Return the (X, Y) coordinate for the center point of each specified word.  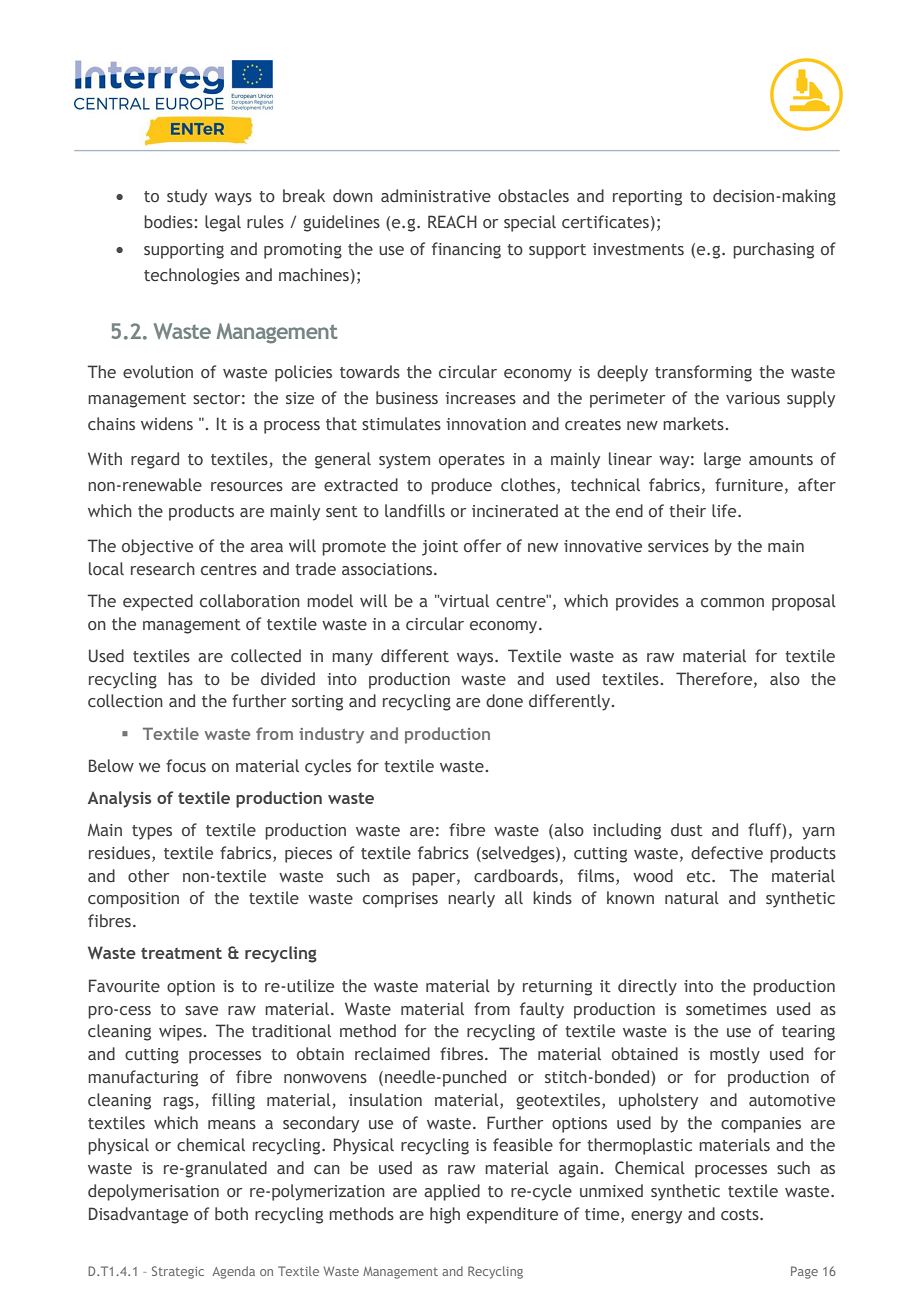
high (445, 1215)
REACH (452, 221)
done (504, 700)
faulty (542, 1010)
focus (186, 765)
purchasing (773, 250)
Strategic (178, 1272)
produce (461, 486)
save (201, 1010)
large (722, 460)
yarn (818, 833)
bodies (169, 221)
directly (647, 987)
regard (155, 460)
